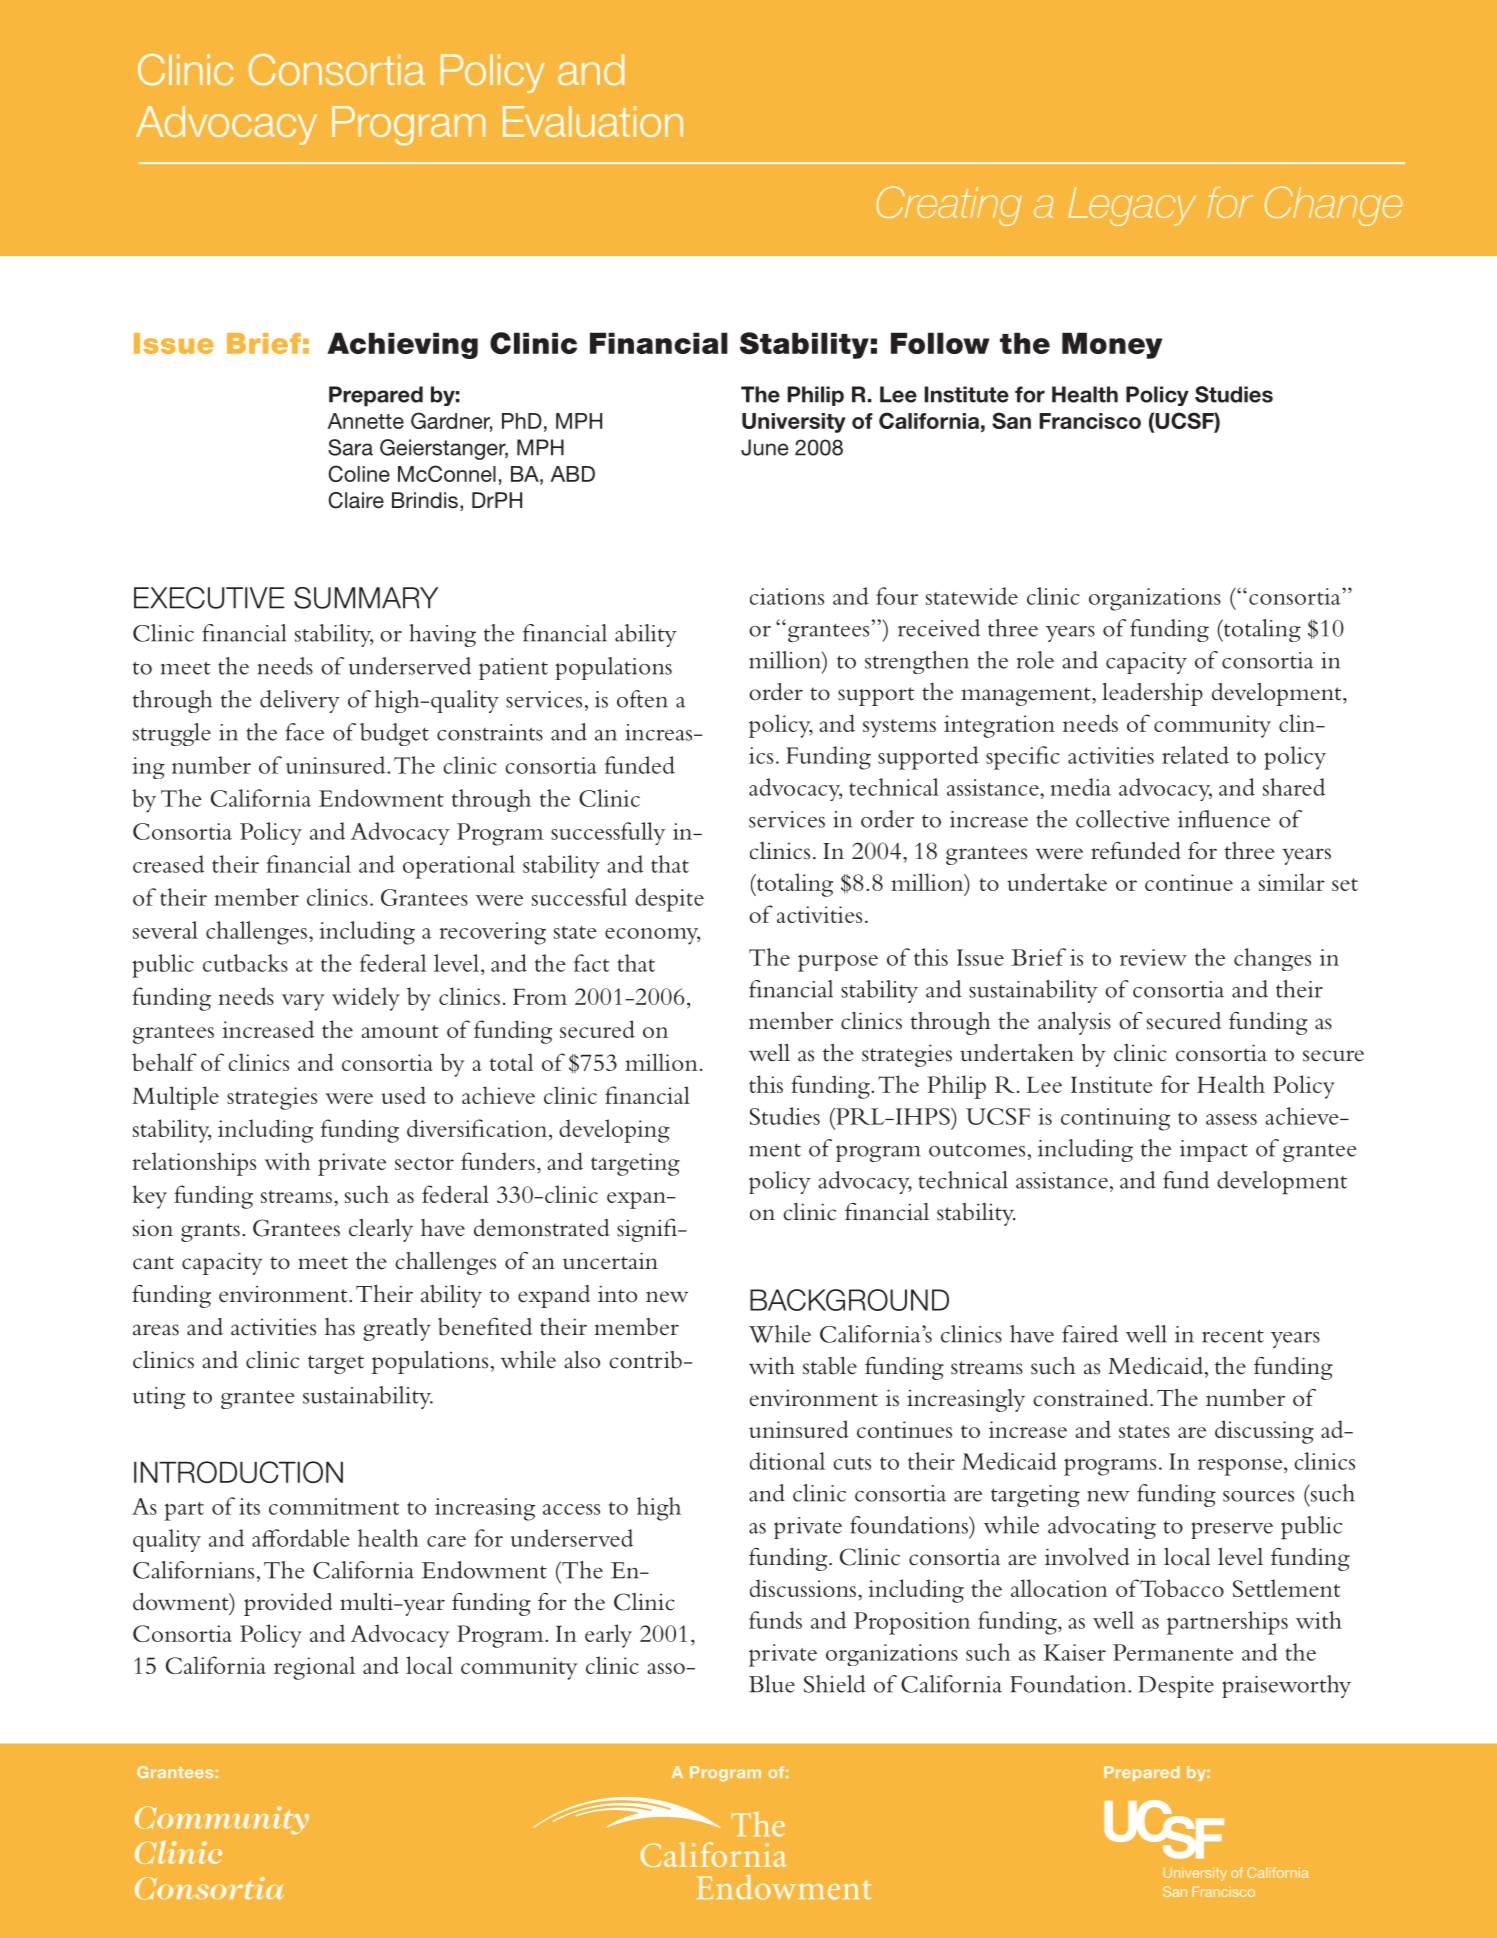  I want to click on review, so click(1153, 957).
